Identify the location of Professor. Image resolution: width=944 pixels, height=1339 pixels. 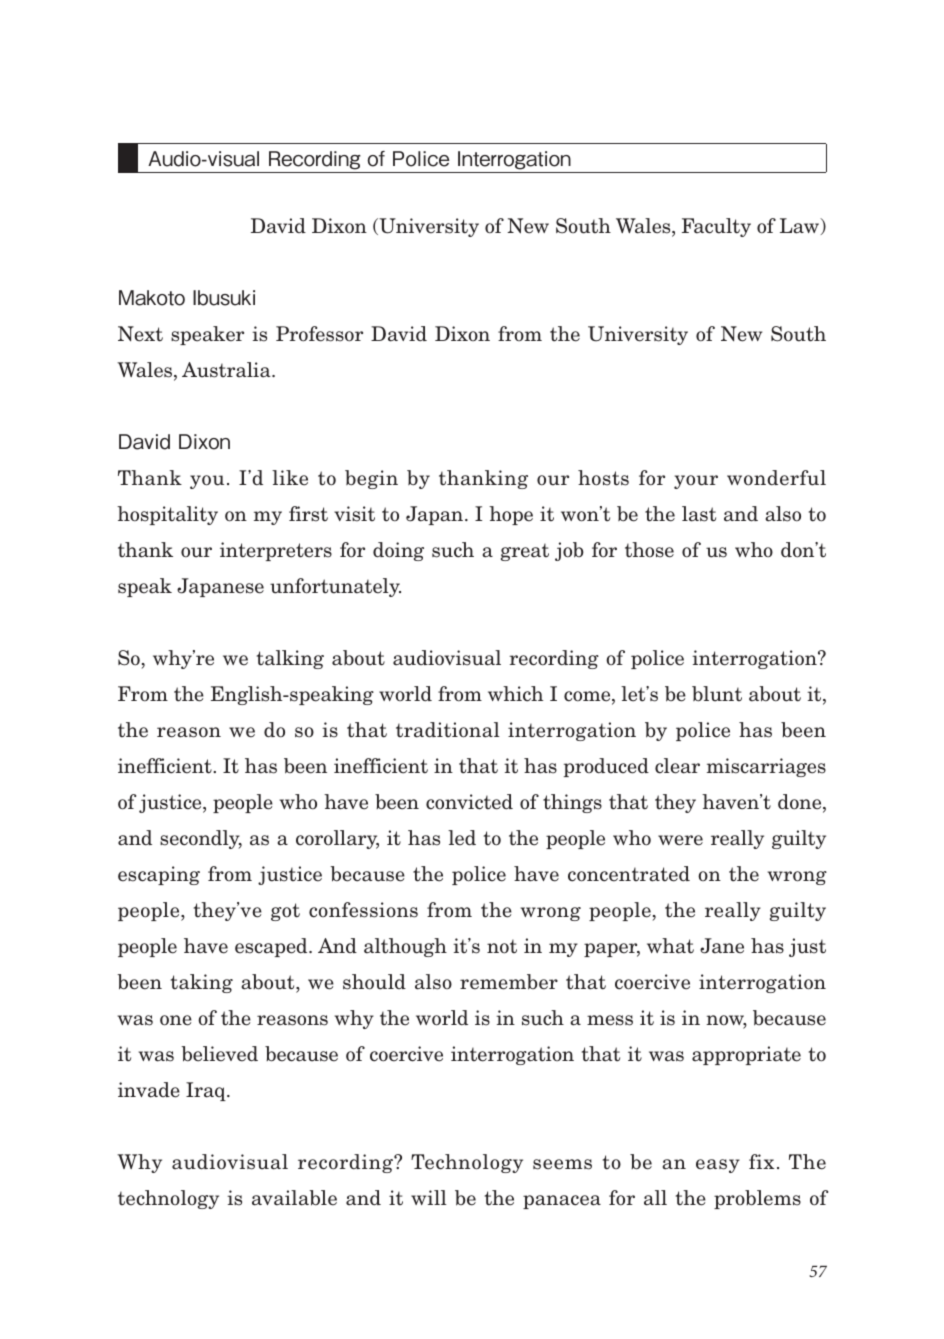
(319, 334).
